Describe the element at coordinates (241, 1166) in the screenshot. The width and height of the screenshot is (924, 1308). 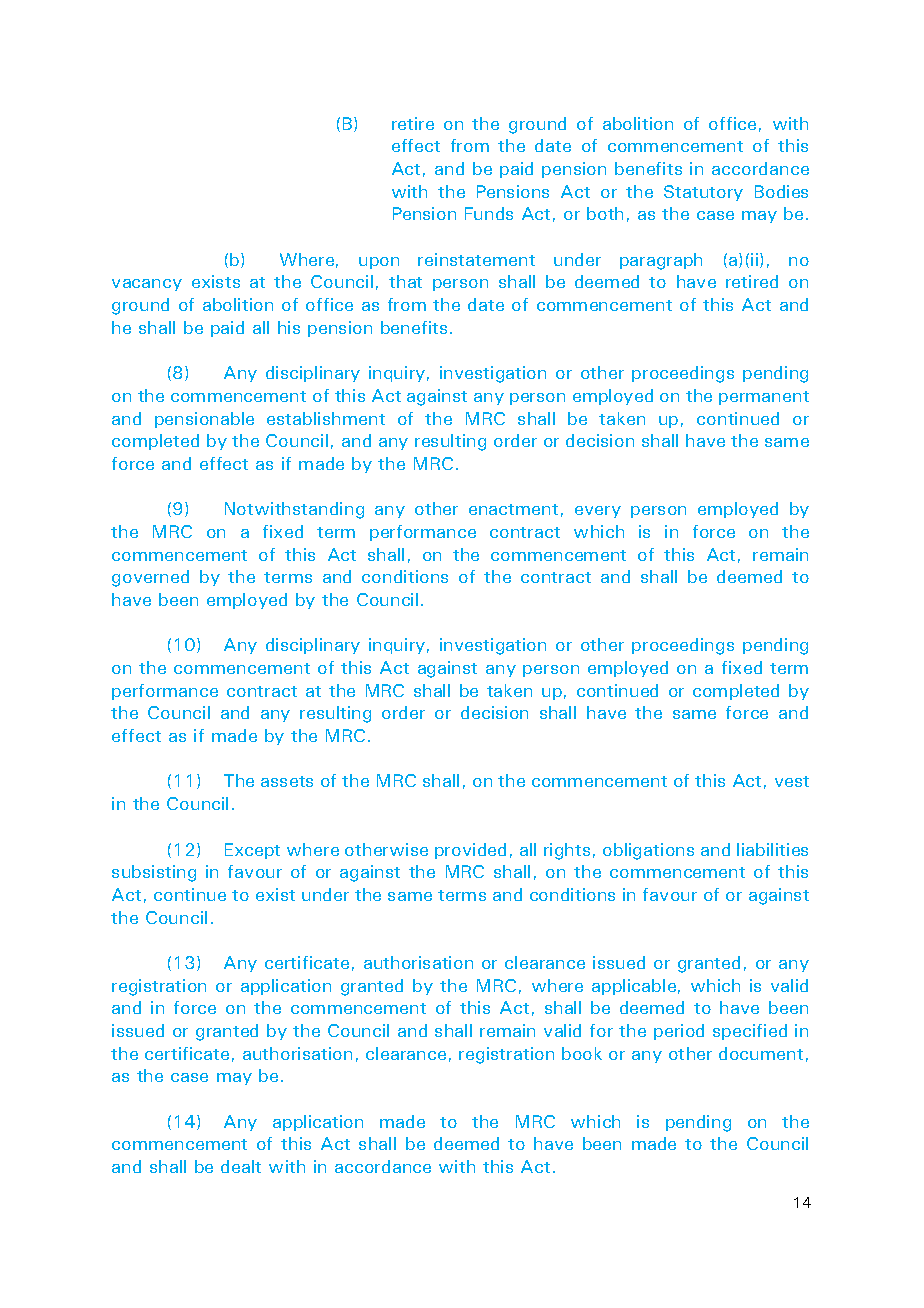
I see `dealt` at that location.
